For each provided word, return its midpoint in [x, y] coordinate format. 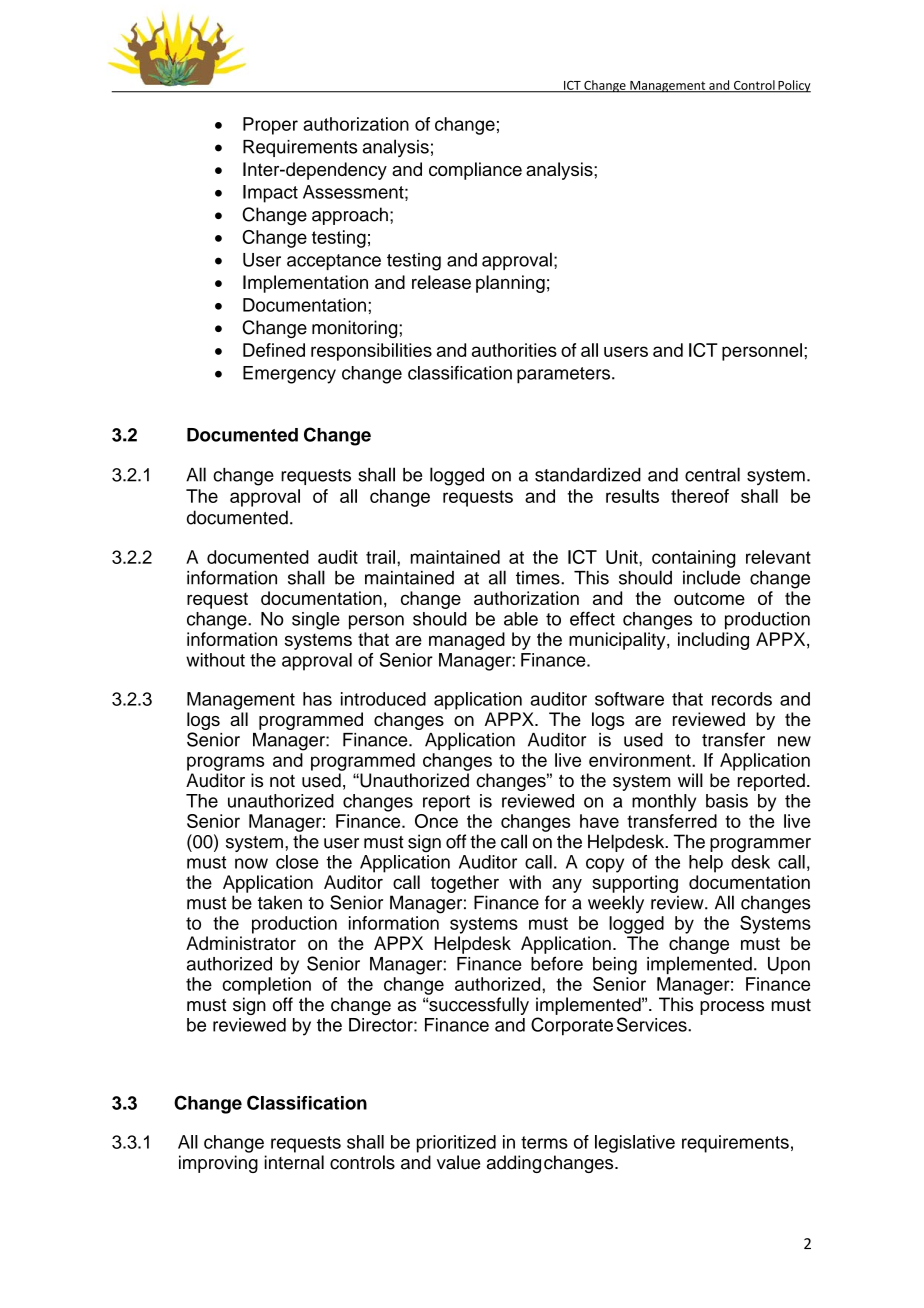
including [713, 641]
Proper [270, 126]
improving [218, 1164]
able [521, 619]
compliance [475, 171]
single [316, 621]
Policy [793, 86]
